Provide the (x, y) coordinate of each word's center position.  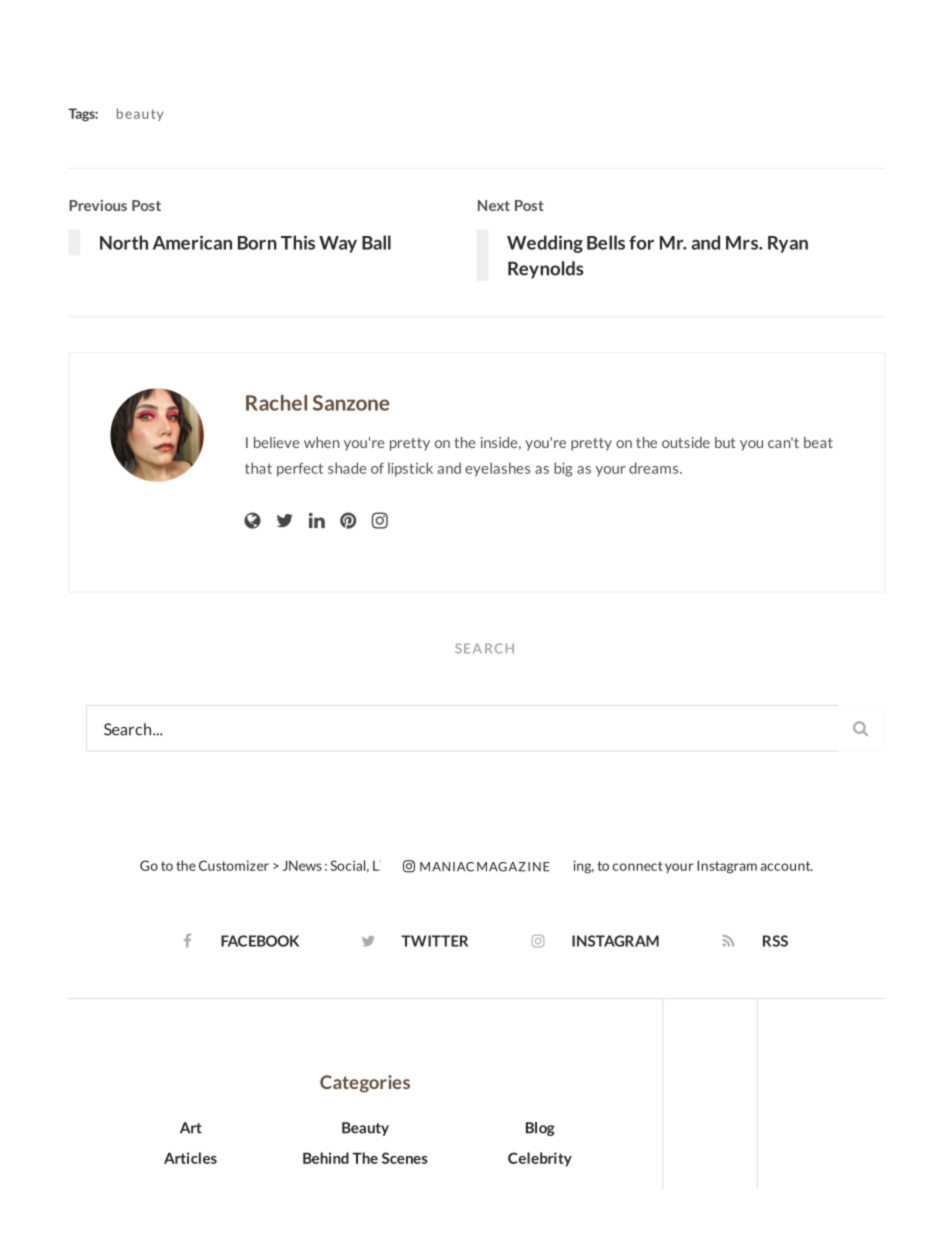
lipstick (410, 469)
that (258, 468)
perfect (300, 470)
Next (494, 205)
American (192, 242)
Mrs (743, 243)
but (725, 442)
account (786, 866)
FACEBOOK (260, 941)
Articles (190, 1158)
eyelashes (497, 469)
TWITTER (434, 941)
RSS (775, 941)
